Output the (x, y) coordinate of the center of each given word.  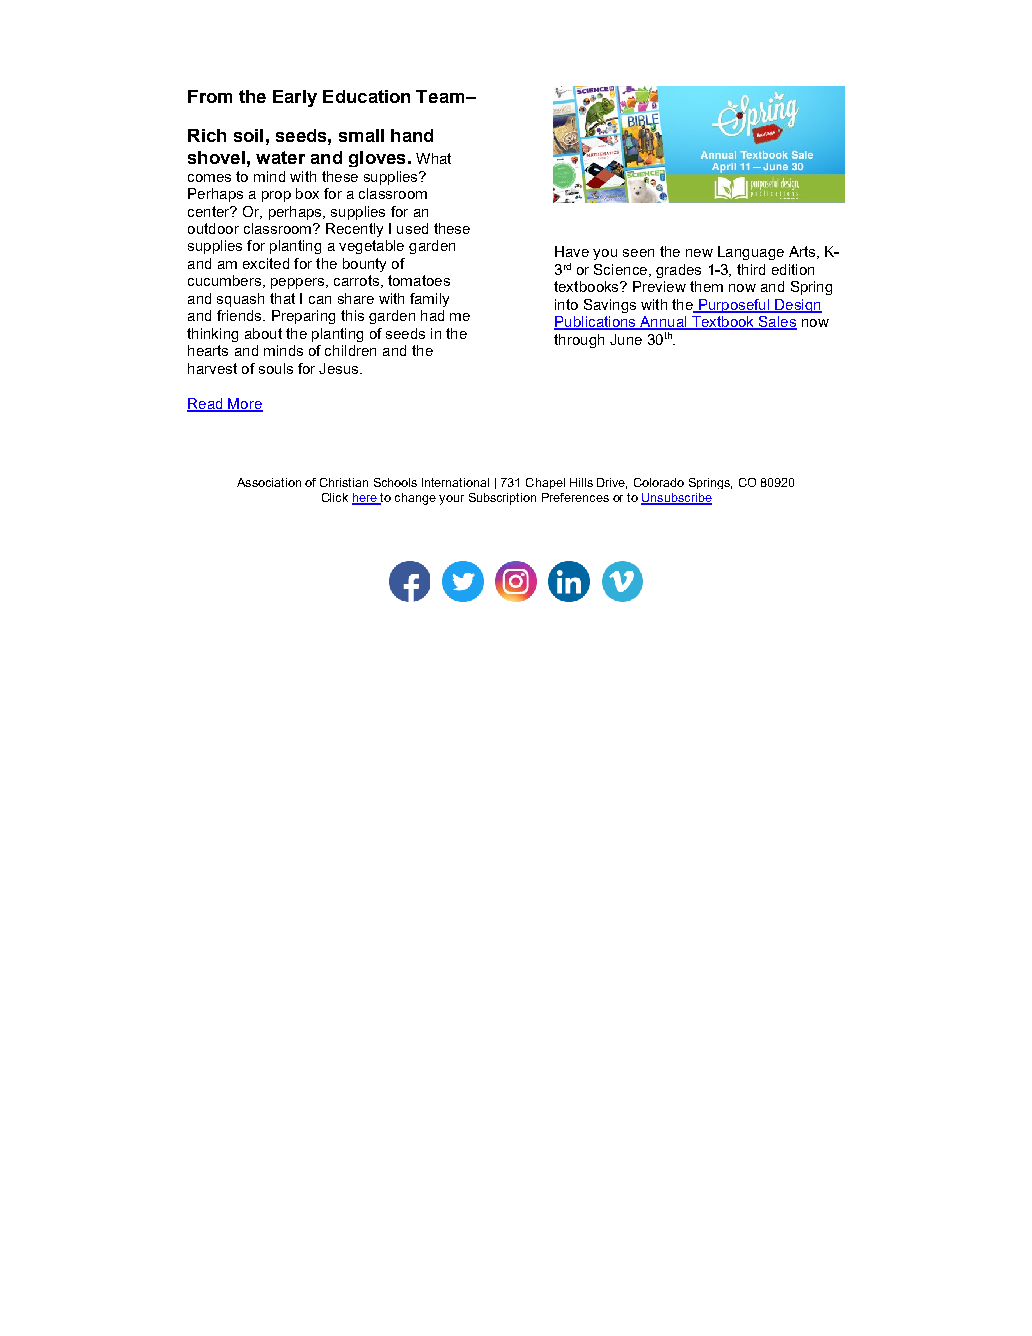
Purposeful (733, 306)
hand (412, 135)
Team (441, 96)
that (282, 298)
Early (295, 98)
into (566, 304)
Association (269, 482)
